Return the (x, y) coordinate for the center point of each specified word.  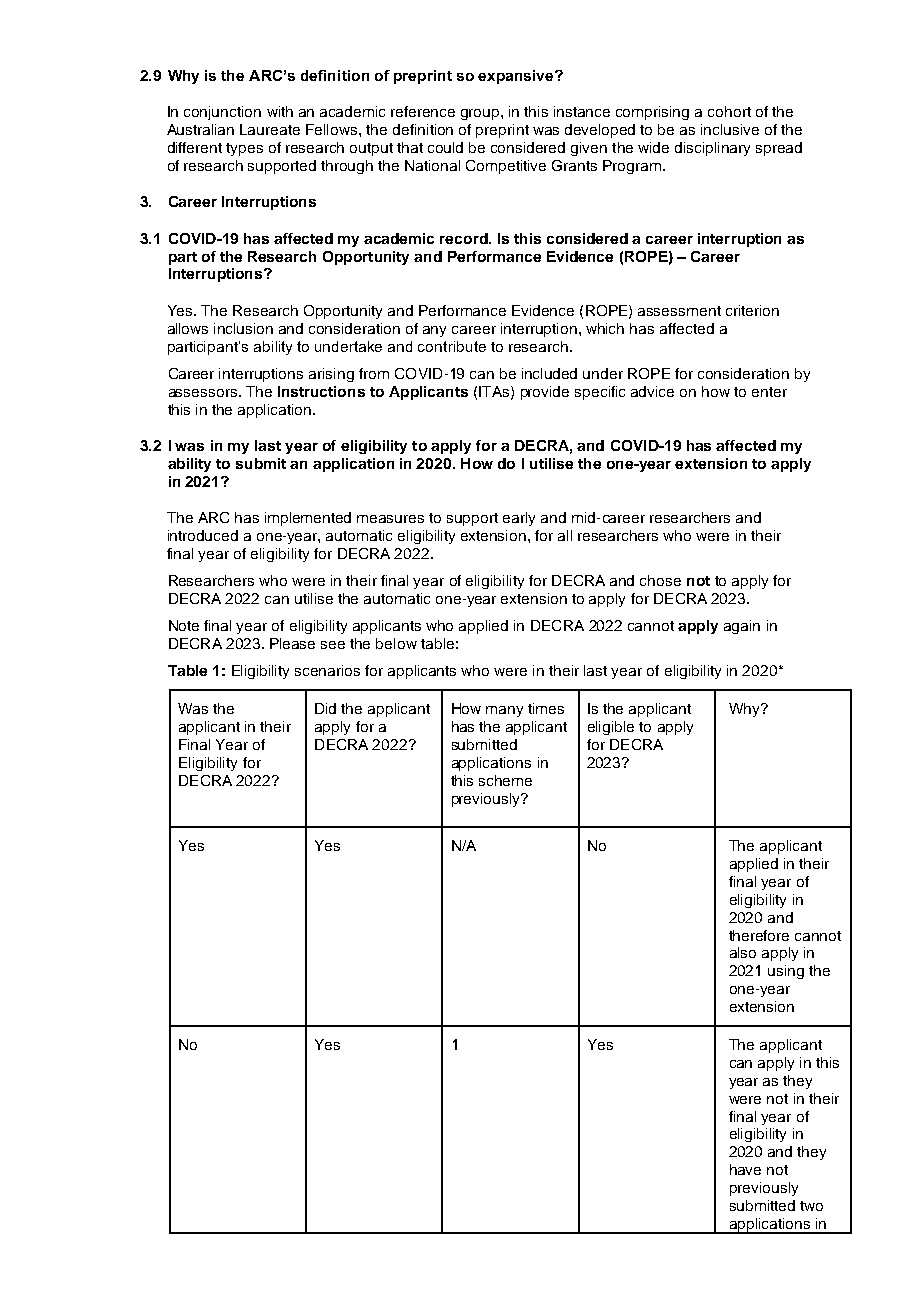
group (481, 114)
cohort (729, 111)
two (811, 1206)
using (786, 972)
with (280, 111)
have (745, 1169)
